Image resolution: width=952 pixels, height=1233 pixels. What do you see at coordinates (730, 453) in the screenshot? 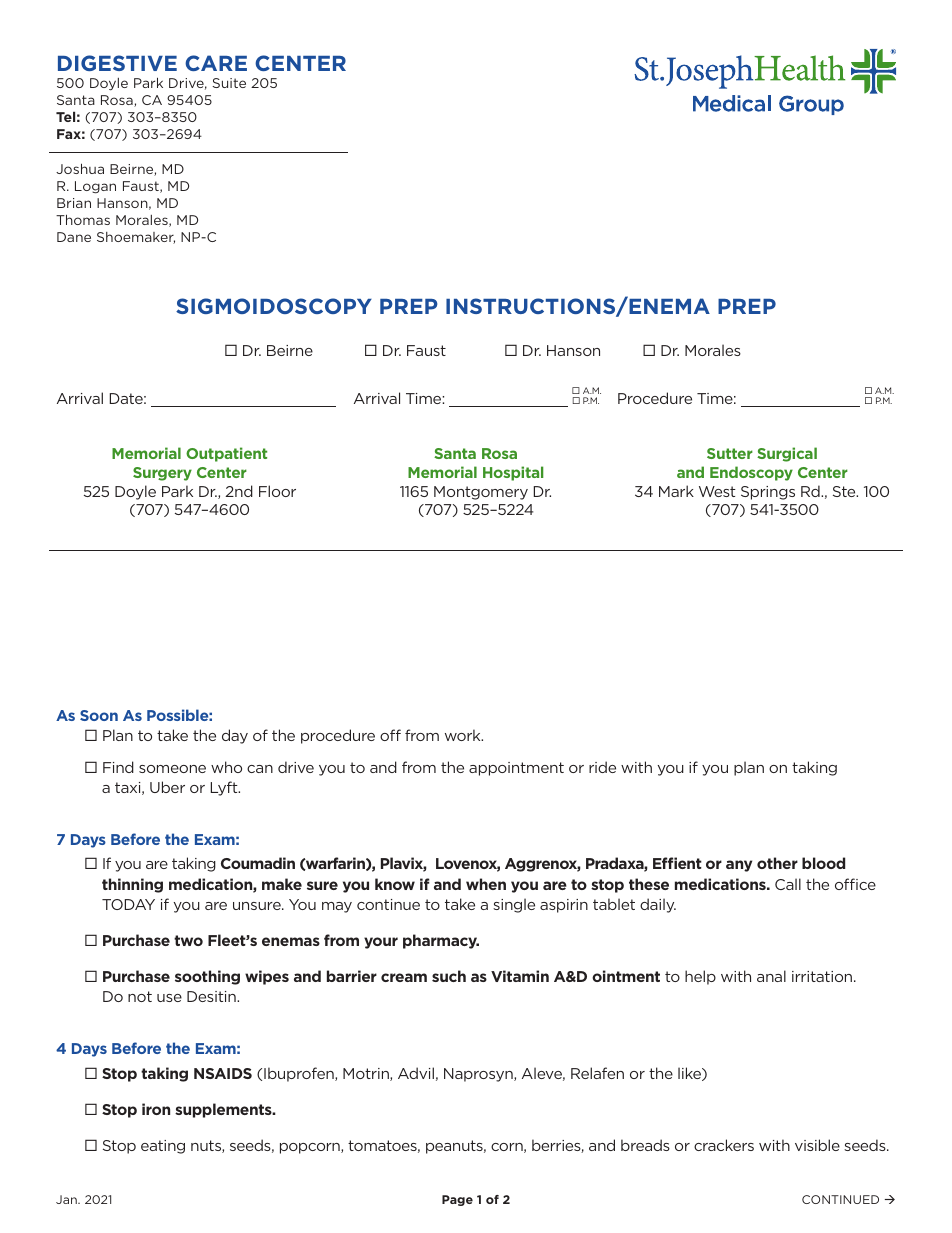
I see `Sutter` at bounding box center [730, 453].
